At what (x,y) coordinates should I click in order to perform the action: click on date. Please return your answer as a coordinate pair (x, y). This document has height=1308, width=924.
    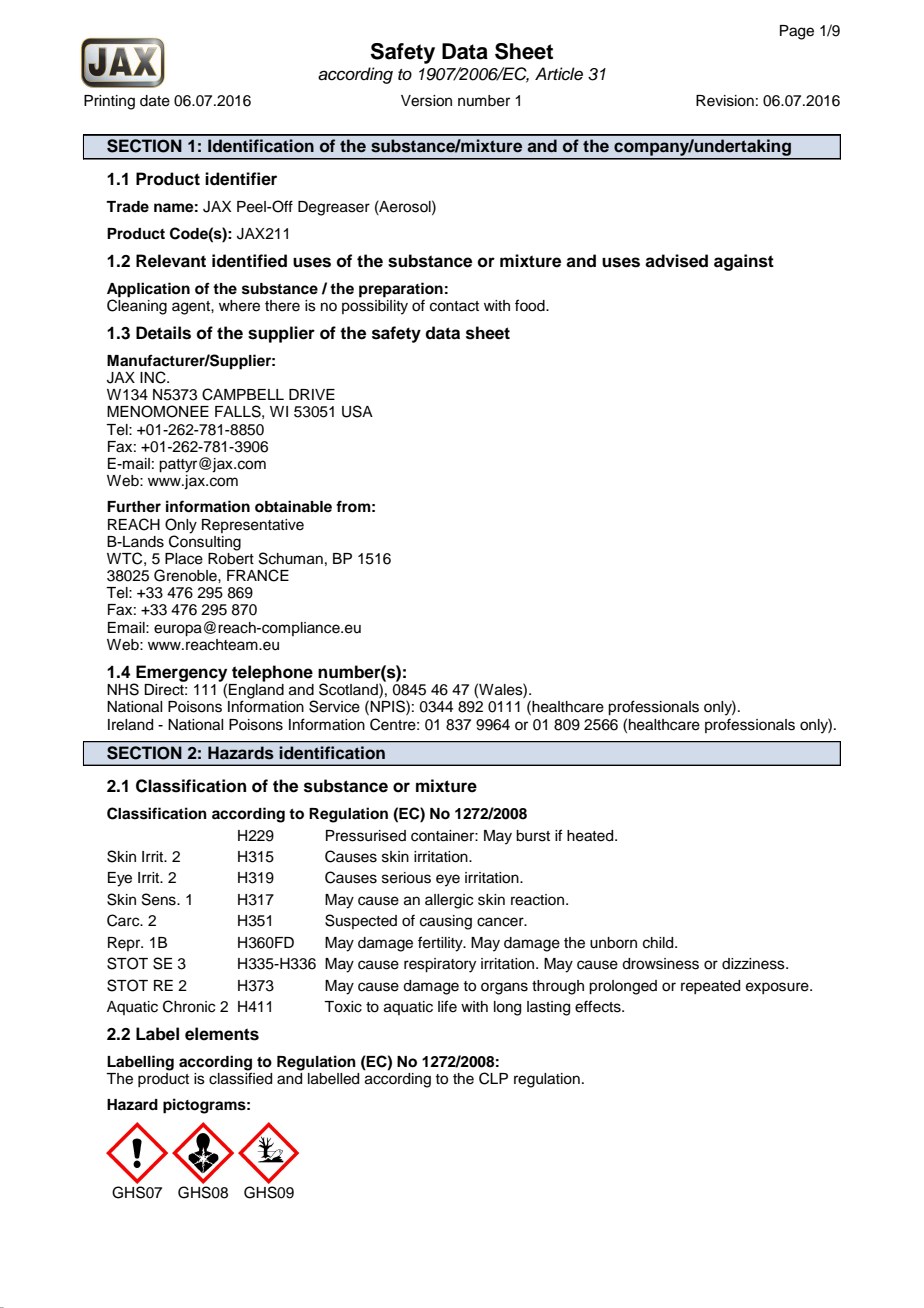
    Looking at the image, I should click on (155, 101).
